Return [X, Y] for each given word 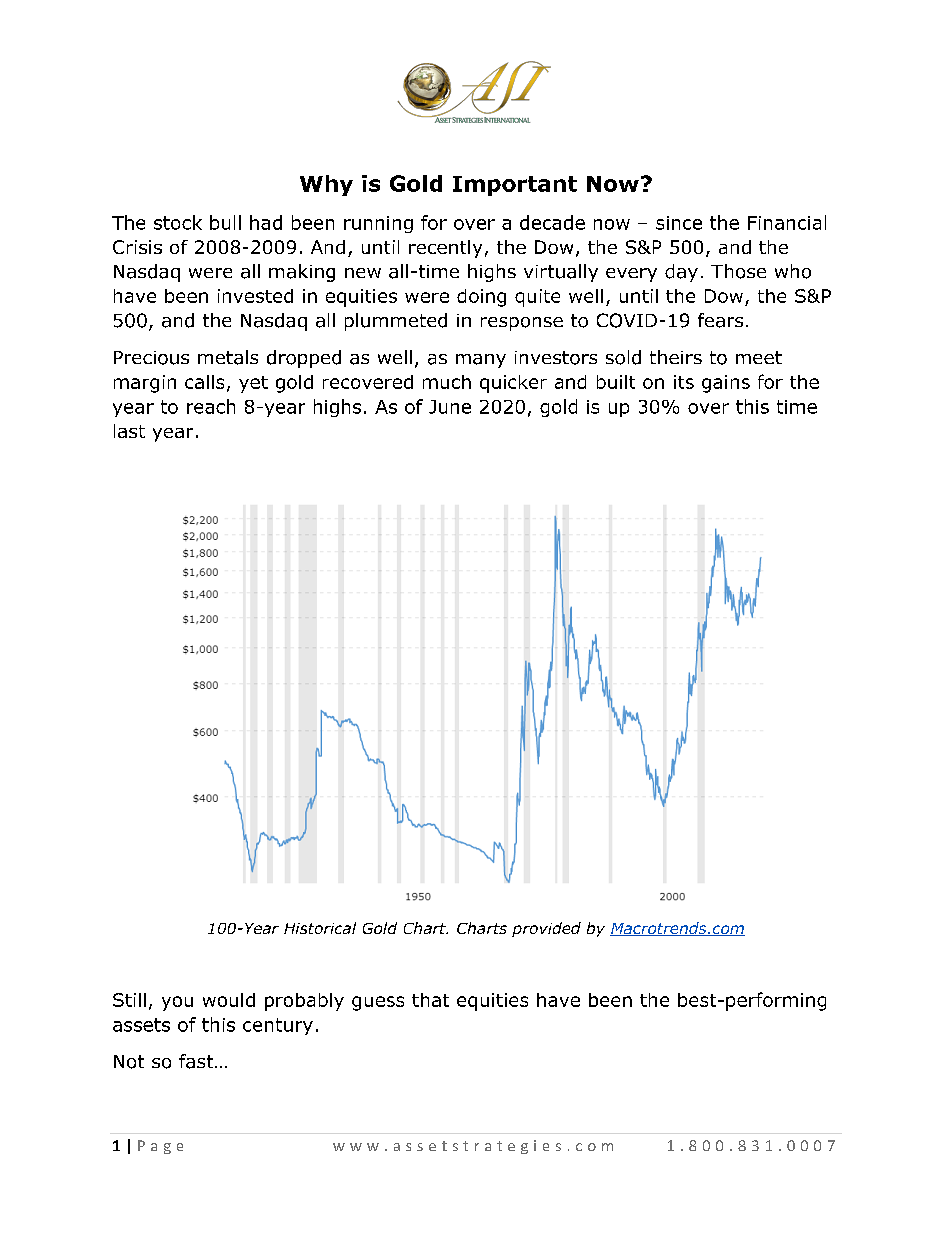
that [430, 1000]
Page [160, 1147]
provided [546, 929]
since [679, 223]
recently [445, 249]
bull [225, 222]
